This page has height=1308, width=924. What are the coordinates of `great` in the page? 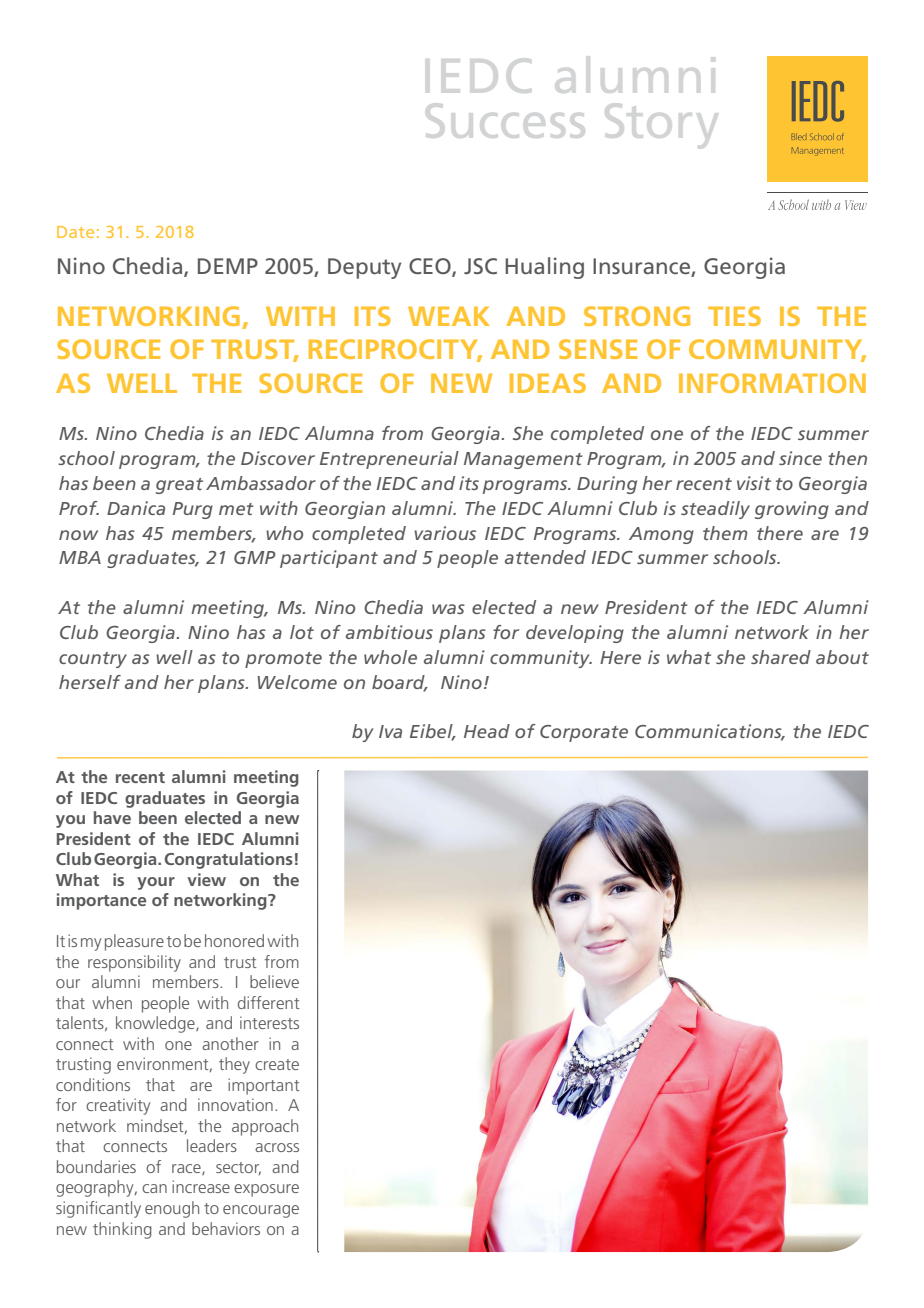 It's located at (179, 486).
